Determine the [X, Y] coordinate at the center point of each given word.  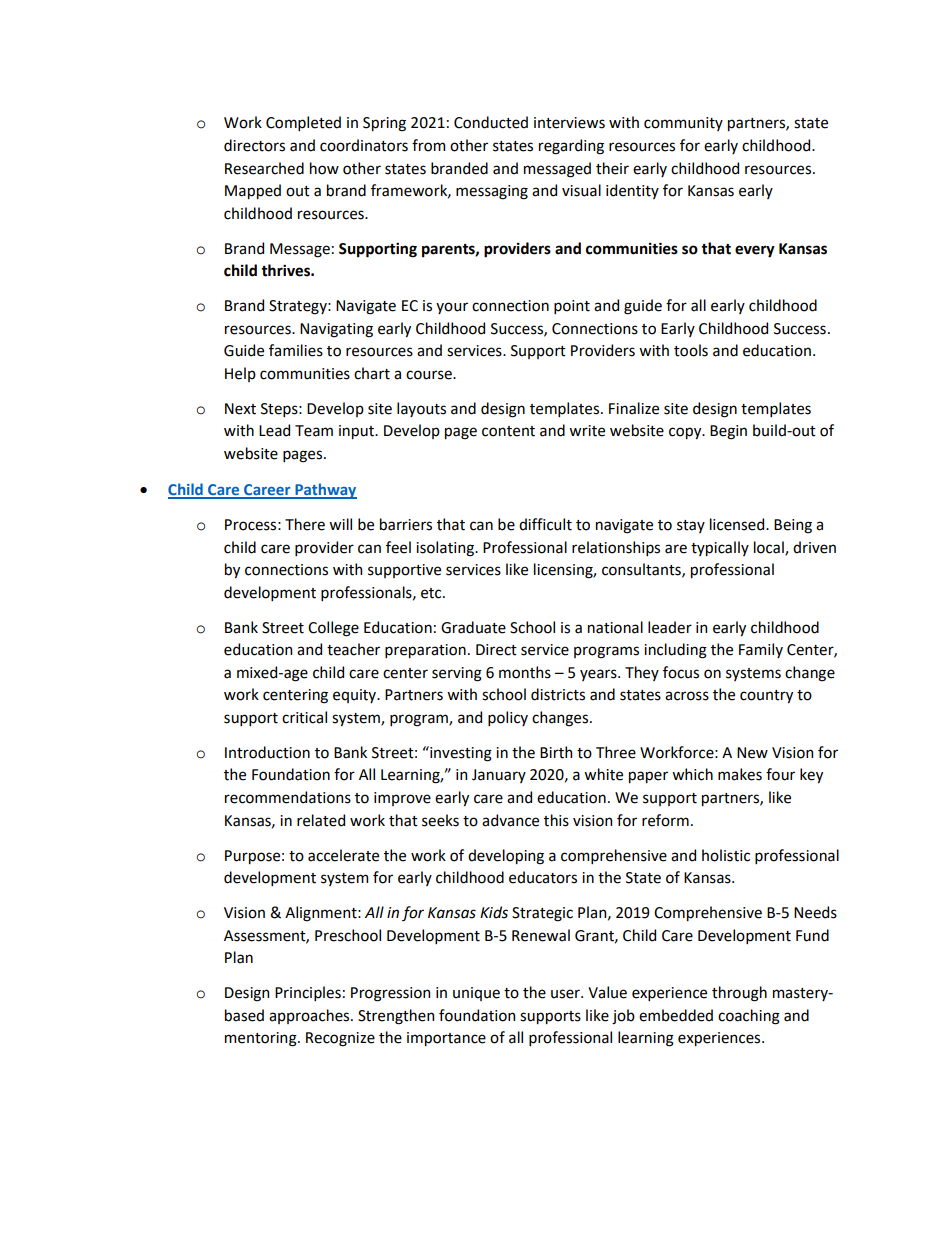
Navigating [336, 330]
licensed [738, 524]
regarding [571, 147]
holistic [726, 855]
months [525, 672]
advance [510, 820]
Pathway [325, 491]
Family [761, 650]
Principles [308, 993]
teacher [353, 649]
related [321, 820]
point [572, 307]
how [324, 168]
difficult [545, 524]
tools [691, 350]
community [683, 124]
